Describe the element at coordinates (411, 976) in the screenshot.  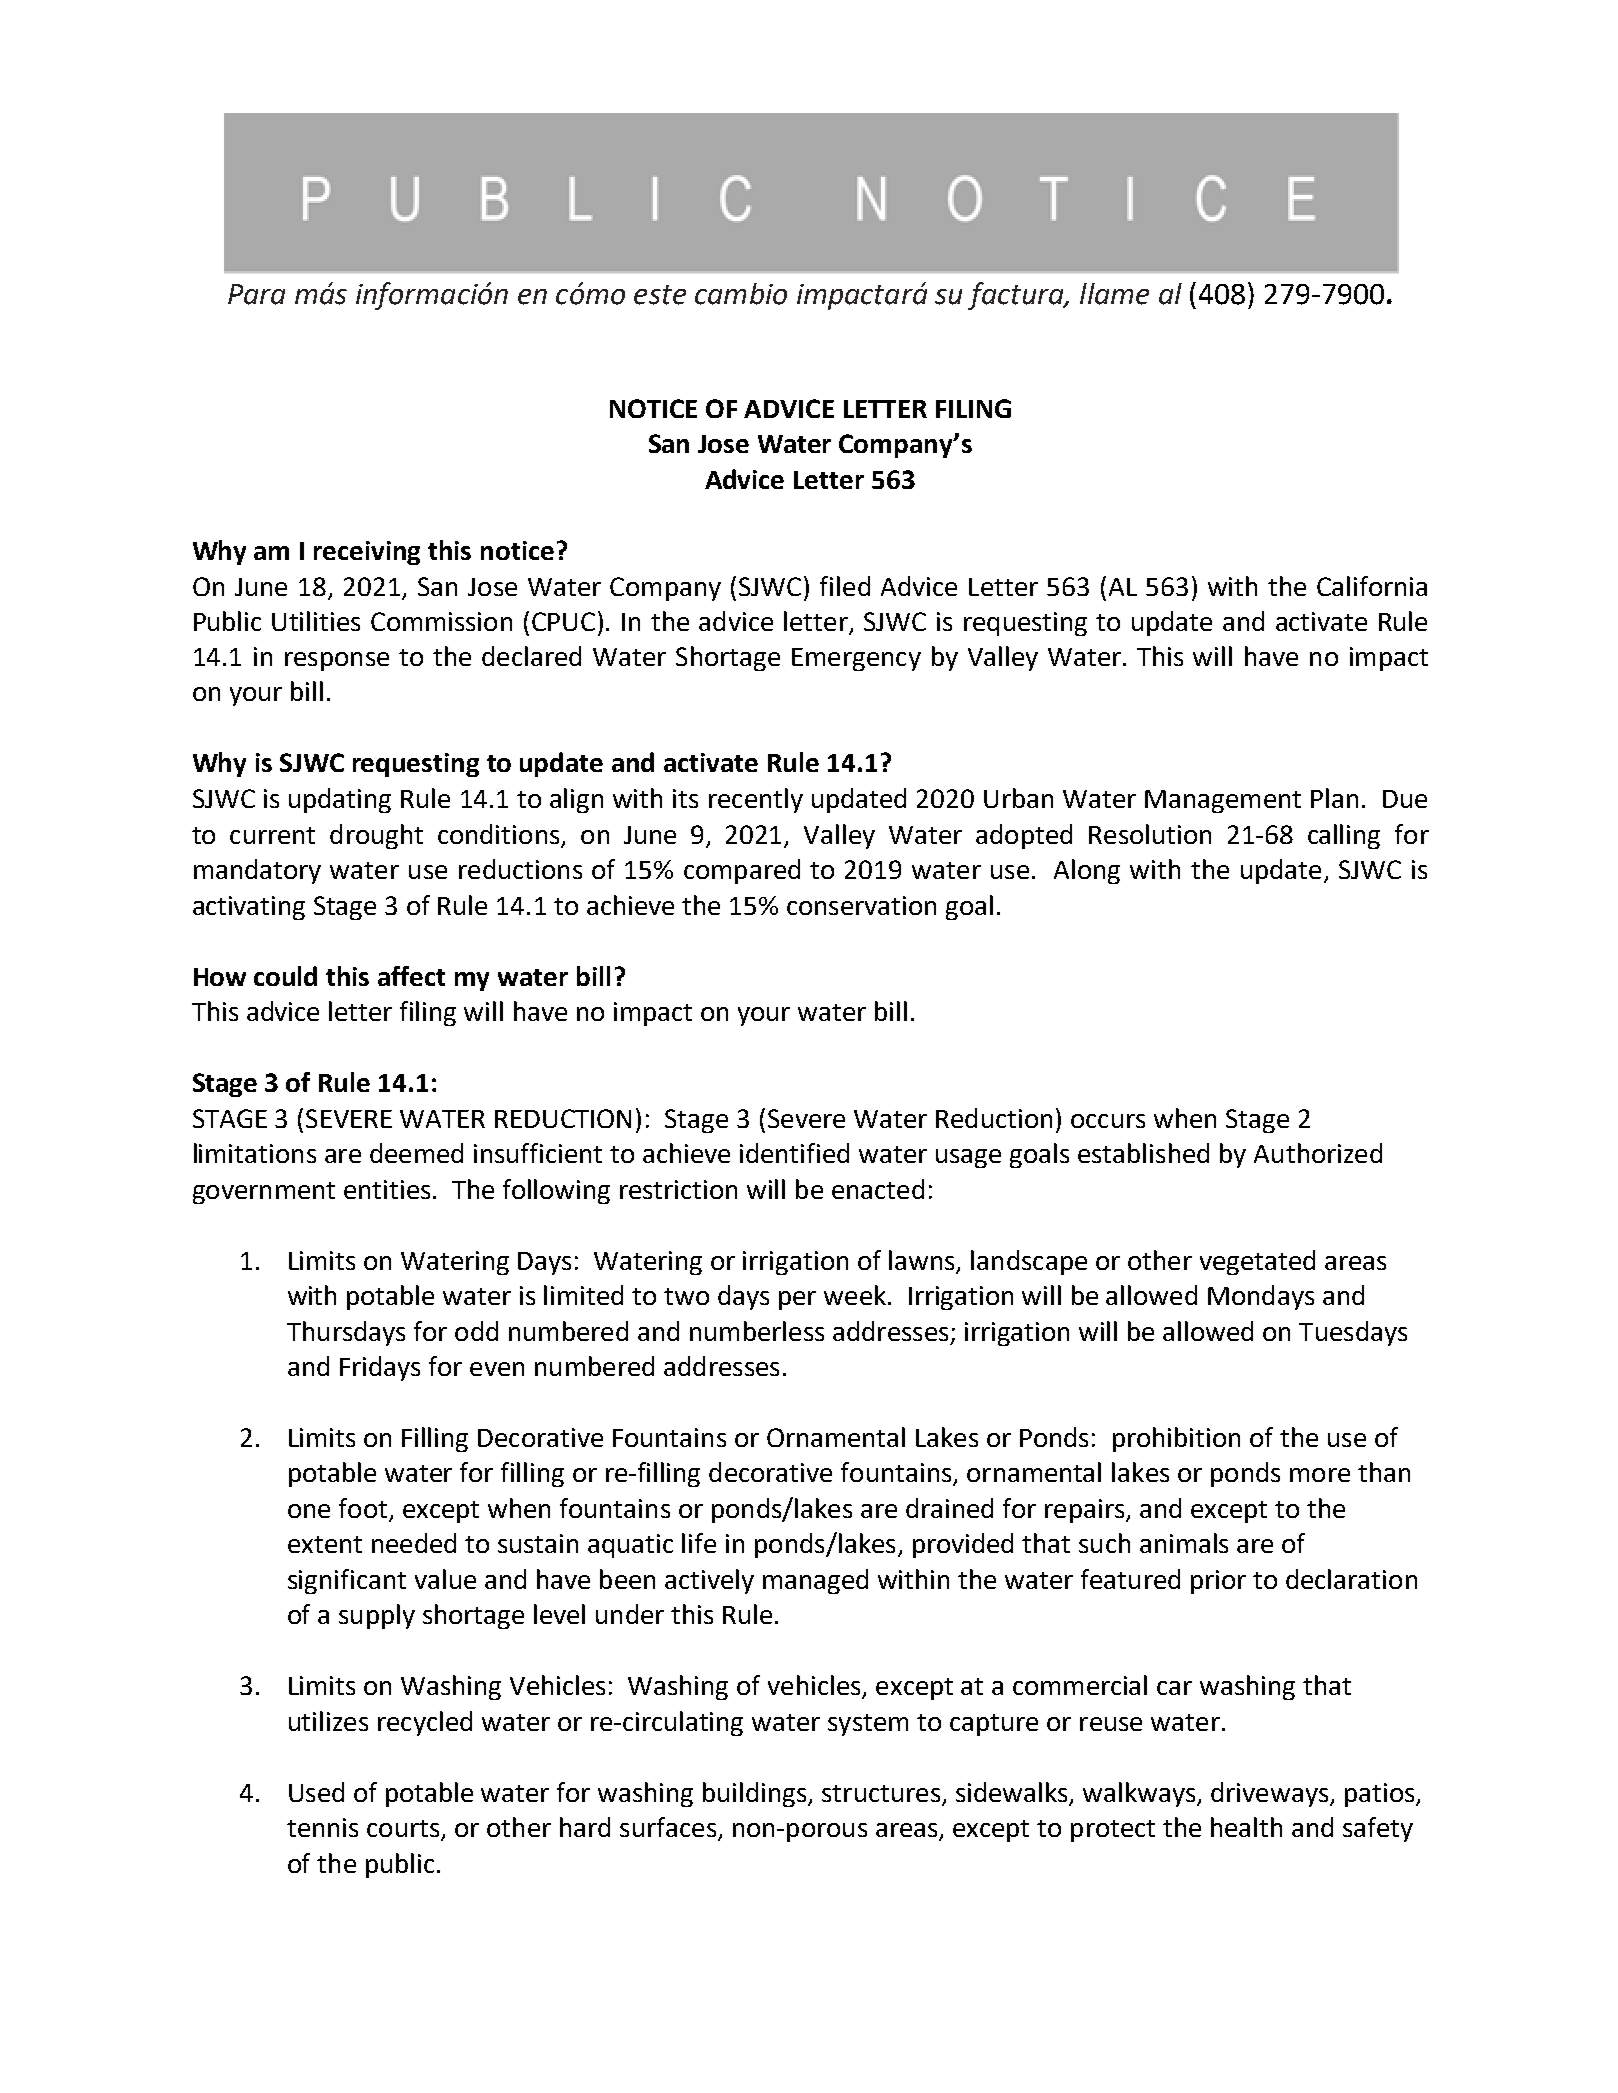
I see `affect` at that location.
